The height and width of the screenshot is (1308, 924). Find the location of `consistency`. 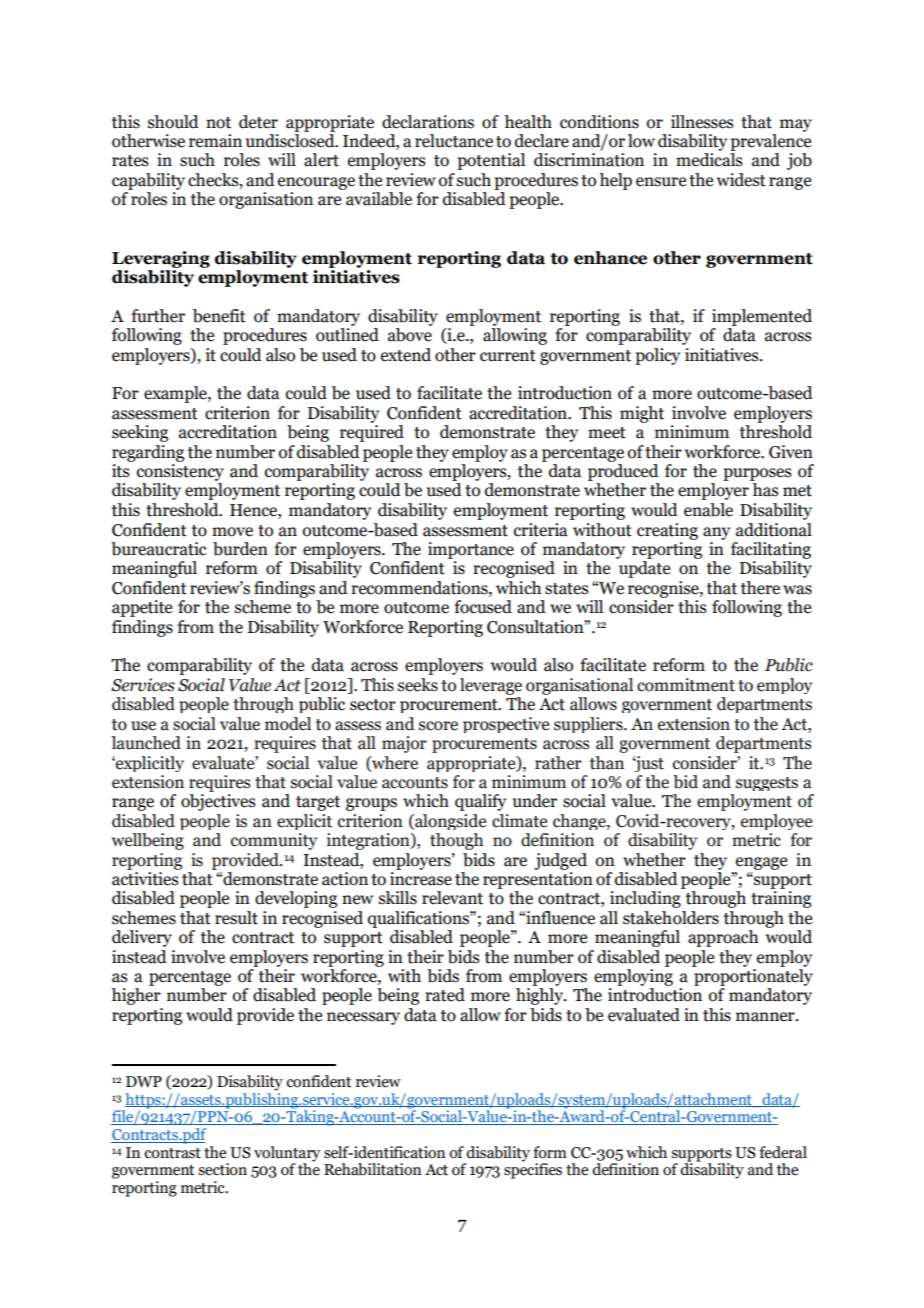

consistency is located at coordinates (180, 472).
